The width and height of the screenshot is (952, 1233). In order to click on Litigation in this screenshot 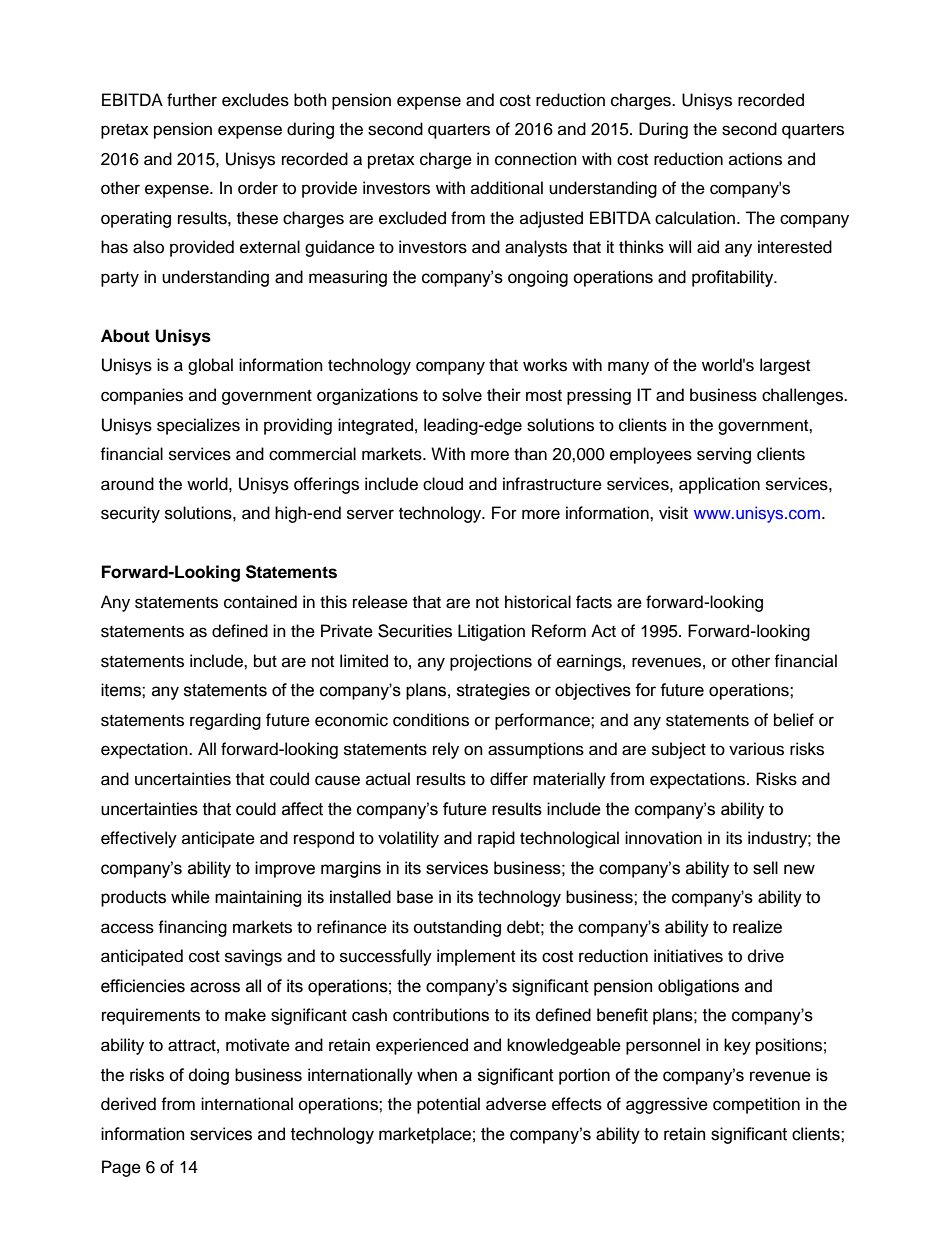, I will do `click(491, 632)`.
